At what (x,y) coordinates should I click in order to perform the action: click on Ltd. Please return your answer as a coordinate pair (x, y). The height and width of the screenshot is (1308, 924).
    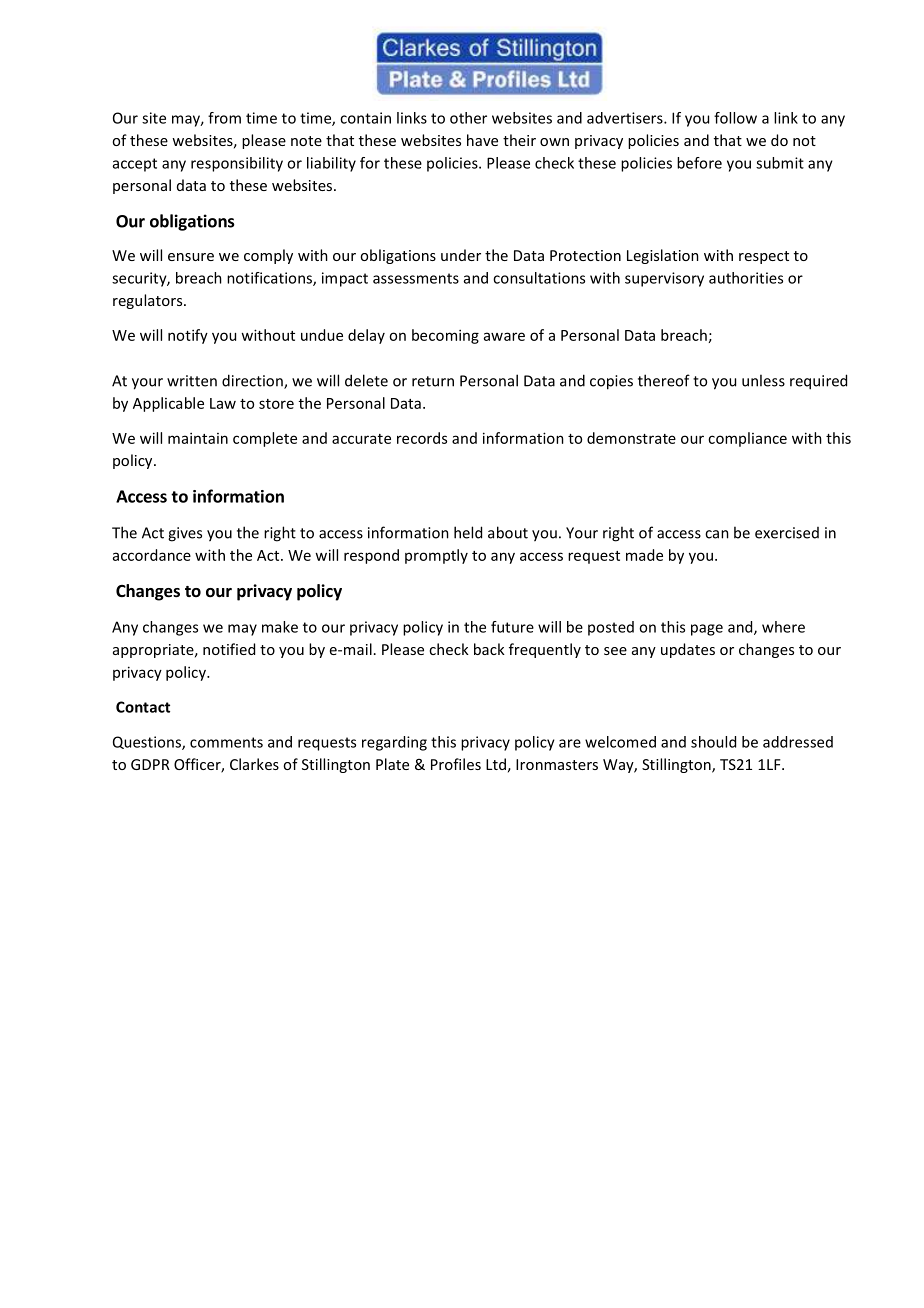
    Looking at the image, I should click on (496, 764).
